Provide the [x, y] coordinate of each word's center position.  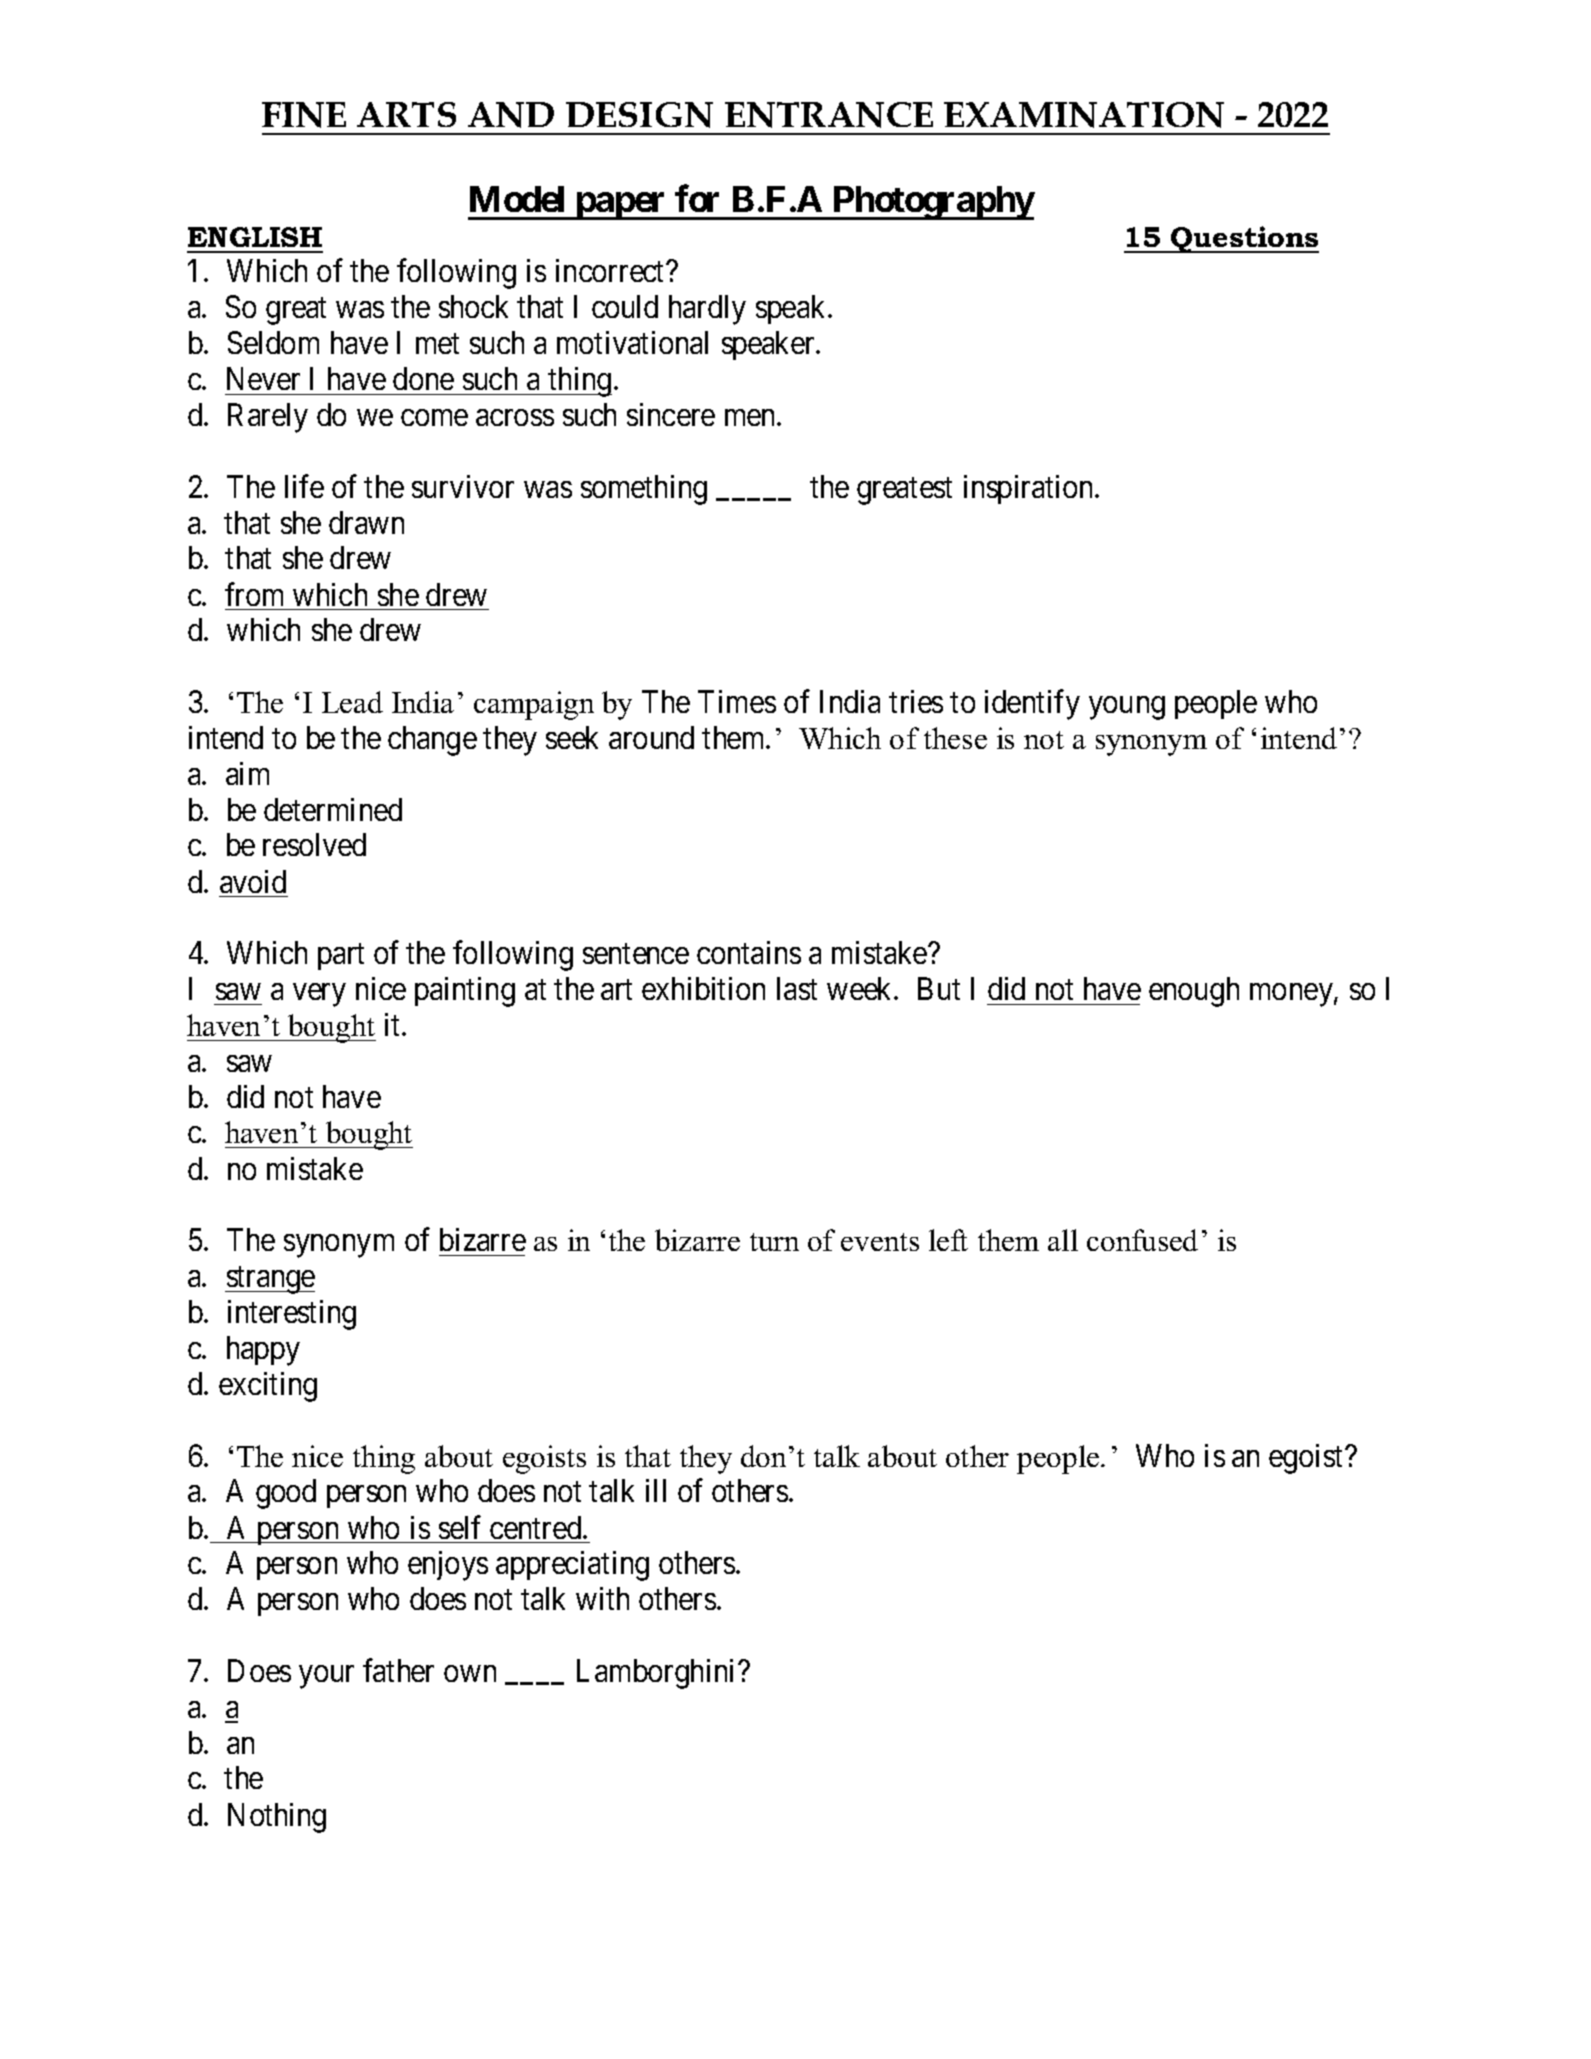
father [398, 1670]
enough [1194, 992]
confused [1142, 1240]
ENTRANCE [829, 115]
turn [774, 1242]
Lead [352, 702]
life [304, 486]
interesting [292, 1315]
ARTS [406, 114]
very [319, 995]
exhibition [703, 988]
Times [737, 701]
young [1127, 708]
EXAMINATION [1084, 115]
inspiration [1030, 489]
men [751, 417]
